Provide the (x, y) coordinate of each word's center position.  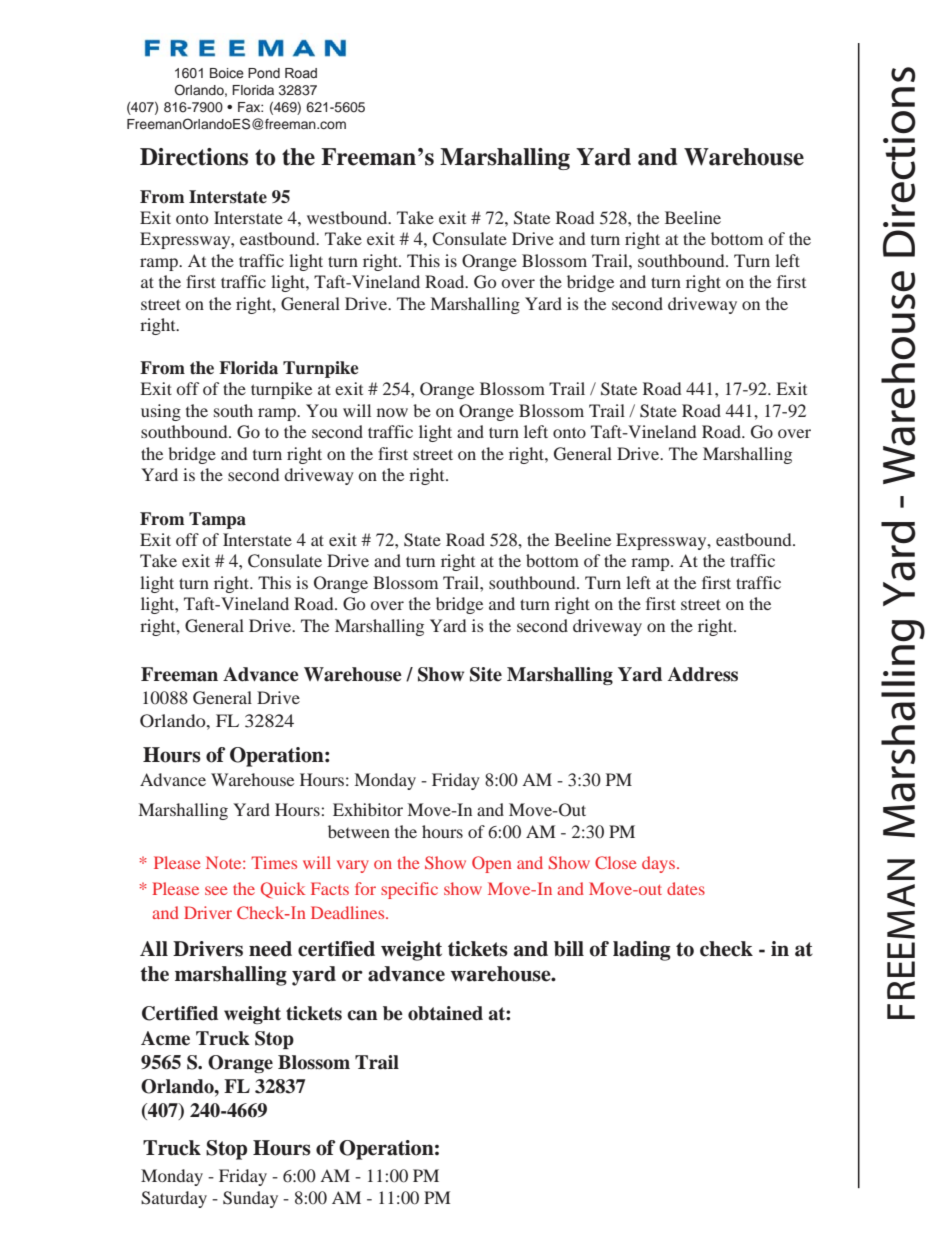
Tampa (217, 520)
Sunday (250, 1199)
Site (486, 674)
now (392, 412)
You (322, 410)
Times (274, 862)
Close (616, 862)
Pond (264, 73)
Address (703, 674)
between (359, 831)
